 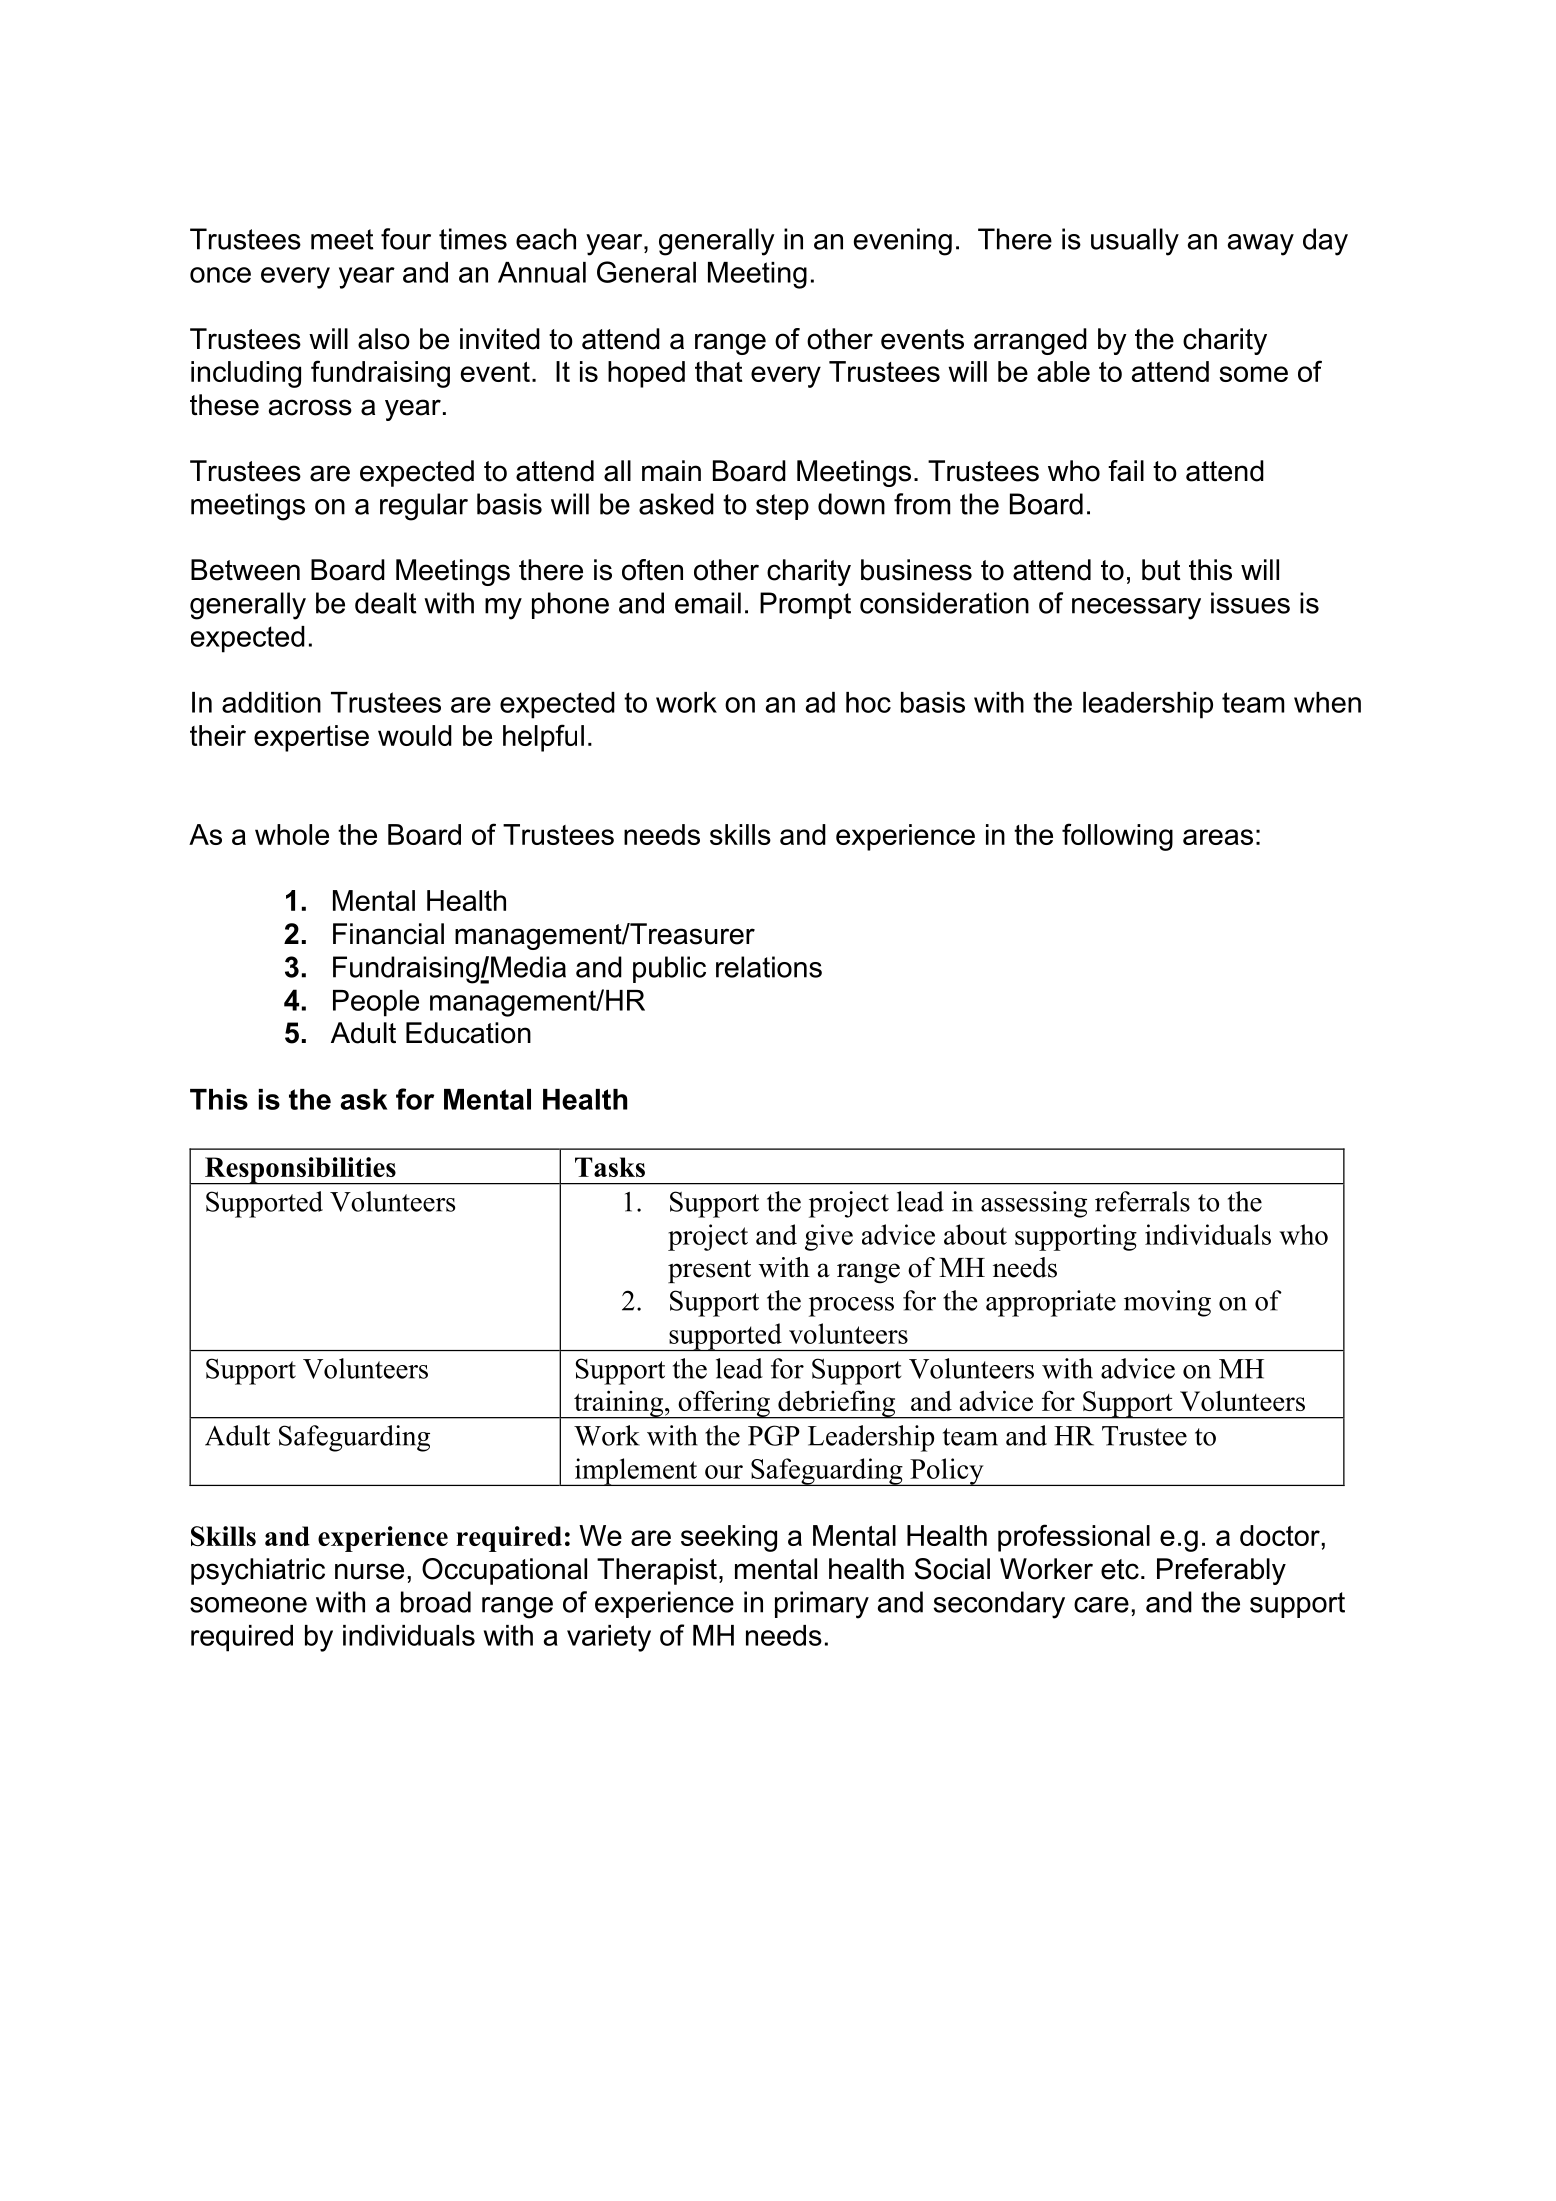 What do you see at coordinates (300, 1171) in the screenshot?
I see `Responsibilities` at bounding box center [300, 1171].
